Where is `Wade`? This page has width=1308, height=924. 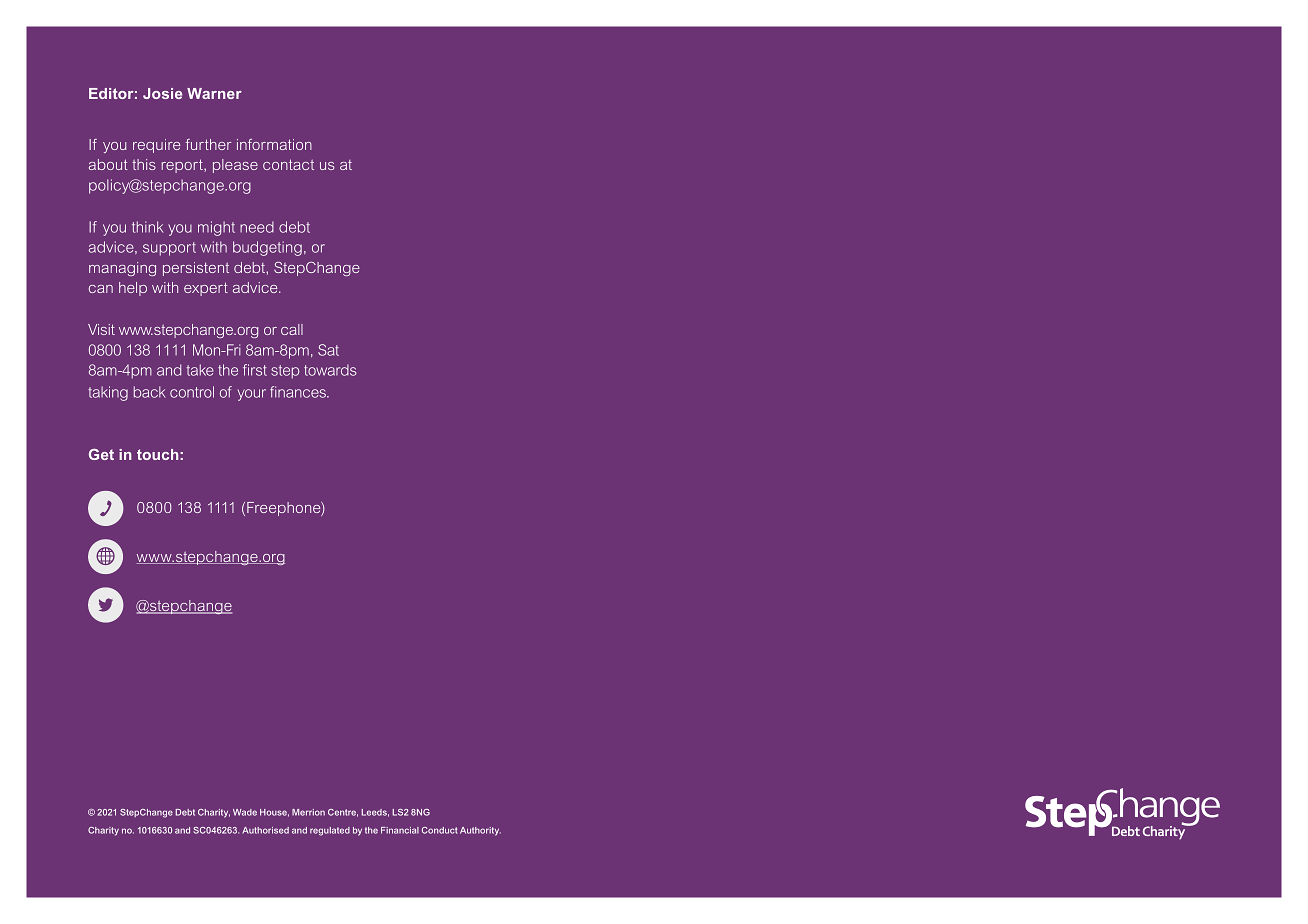 Wade is located at coordinates (245, 812).
